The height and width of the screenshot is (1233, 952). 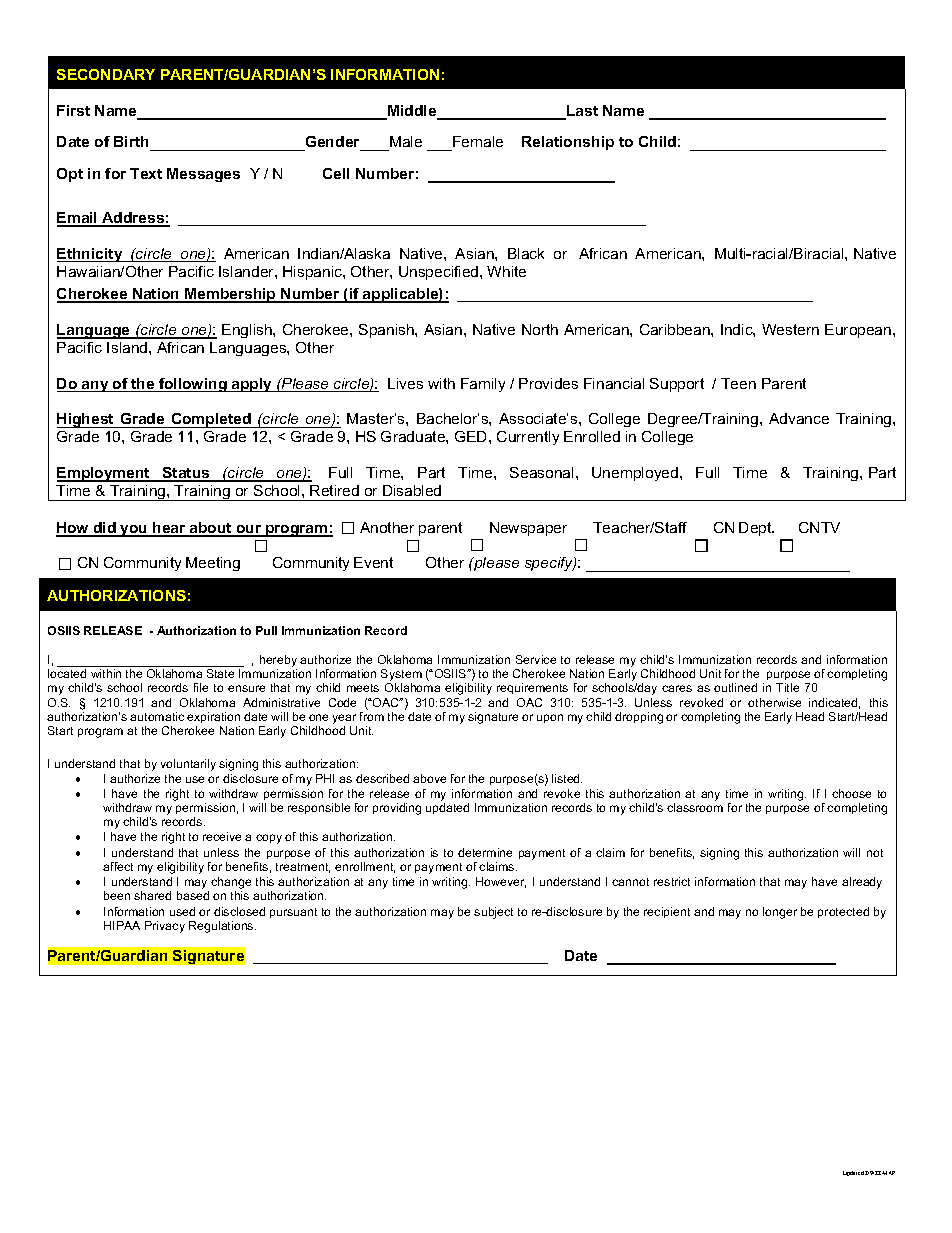 I want to click on Privacy, so click(x=165, y=927).
